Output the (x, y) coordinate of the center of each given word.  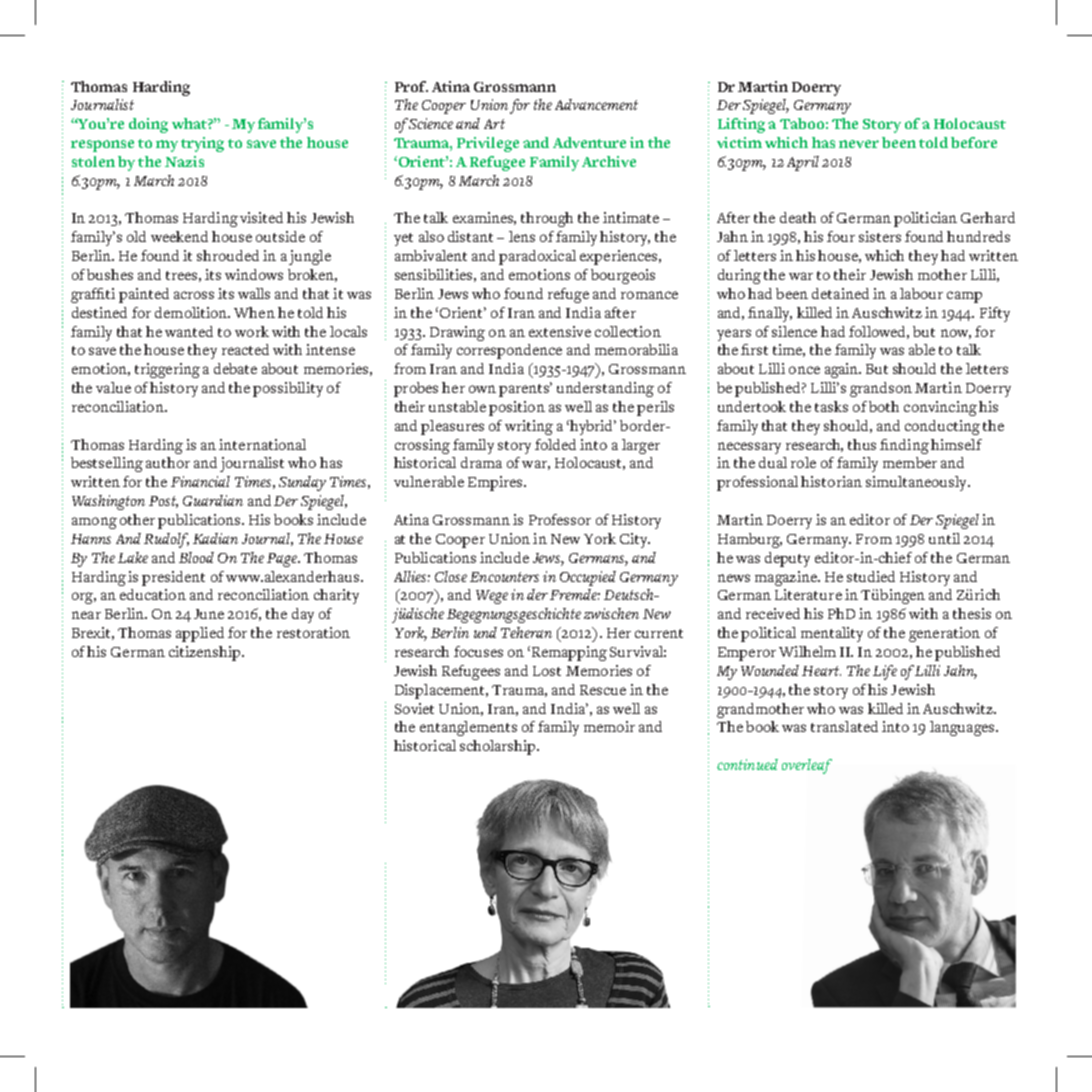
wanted (189, 331)
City (635, 540)
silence (794, 331)
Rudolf (166, 540)
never (859, 144)
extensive (560, 331)
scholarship (499, 747)
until (944, 538)
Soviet (414, 708)
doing (148, 125)
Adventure (589, 142)
